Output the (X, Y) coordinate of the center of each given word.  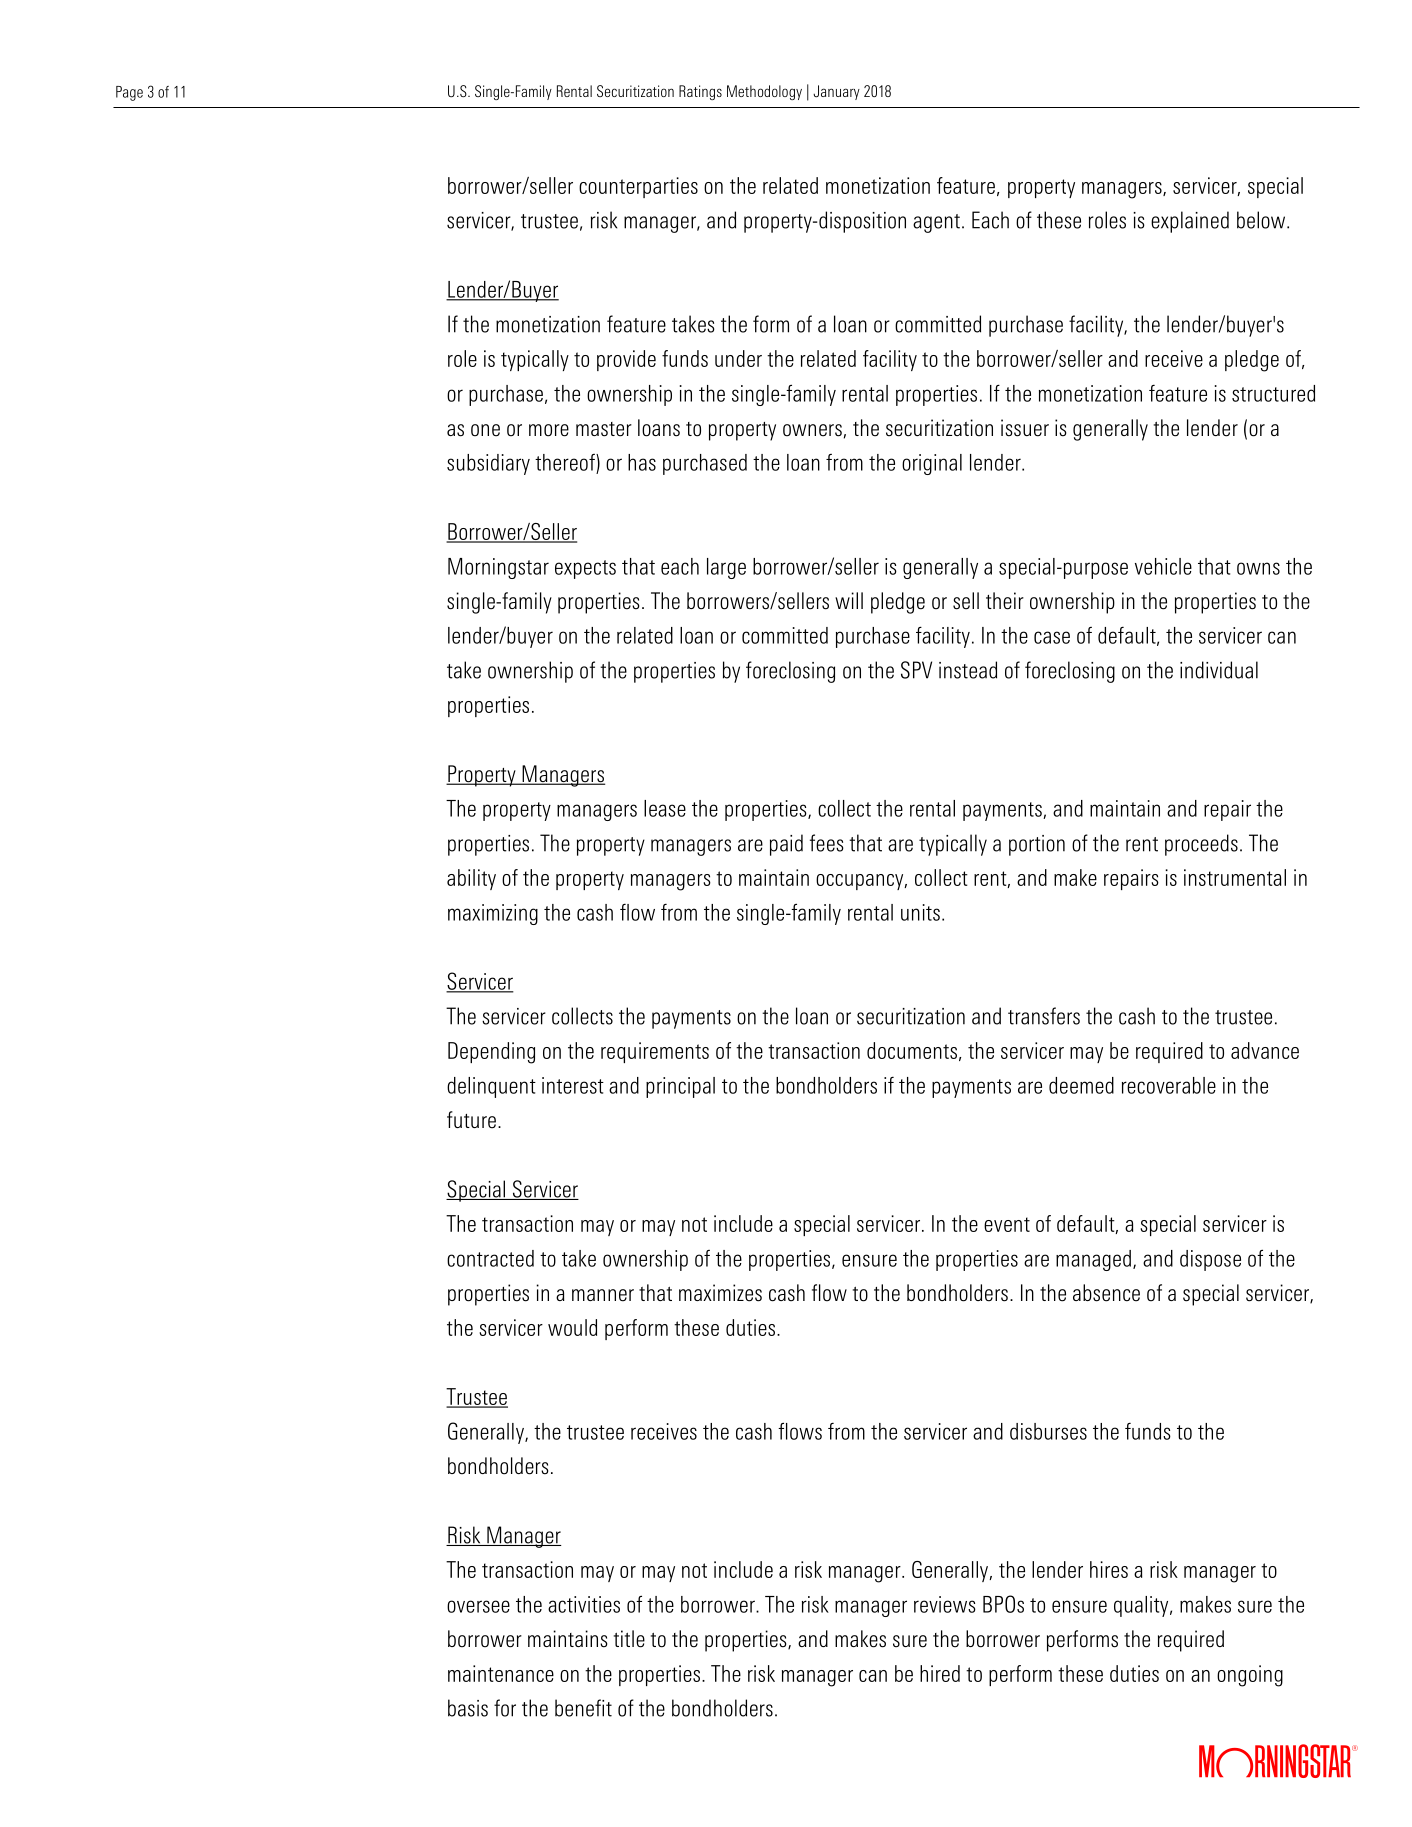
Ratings (700, 92)
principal (680, 1087)
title (629, 1639)
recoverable (1169, 1085)
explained (1190, 222)
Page (129, 93)
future (471, 1120)
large (726, 568)
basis (468, 1708)
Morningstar (498, 568)
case (1052, 637)
